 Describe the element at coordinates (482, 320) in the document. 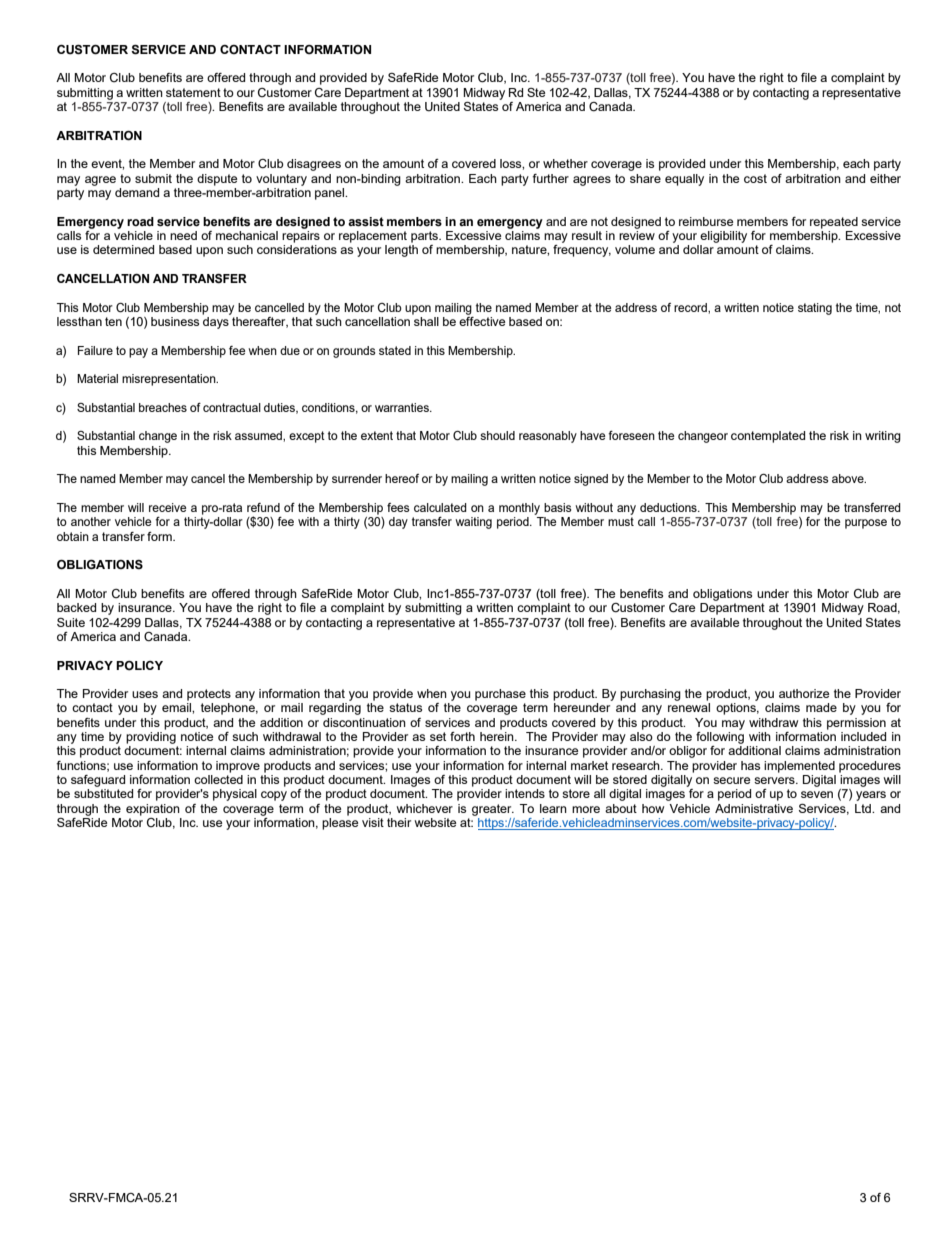

I see `effective` at that location.
